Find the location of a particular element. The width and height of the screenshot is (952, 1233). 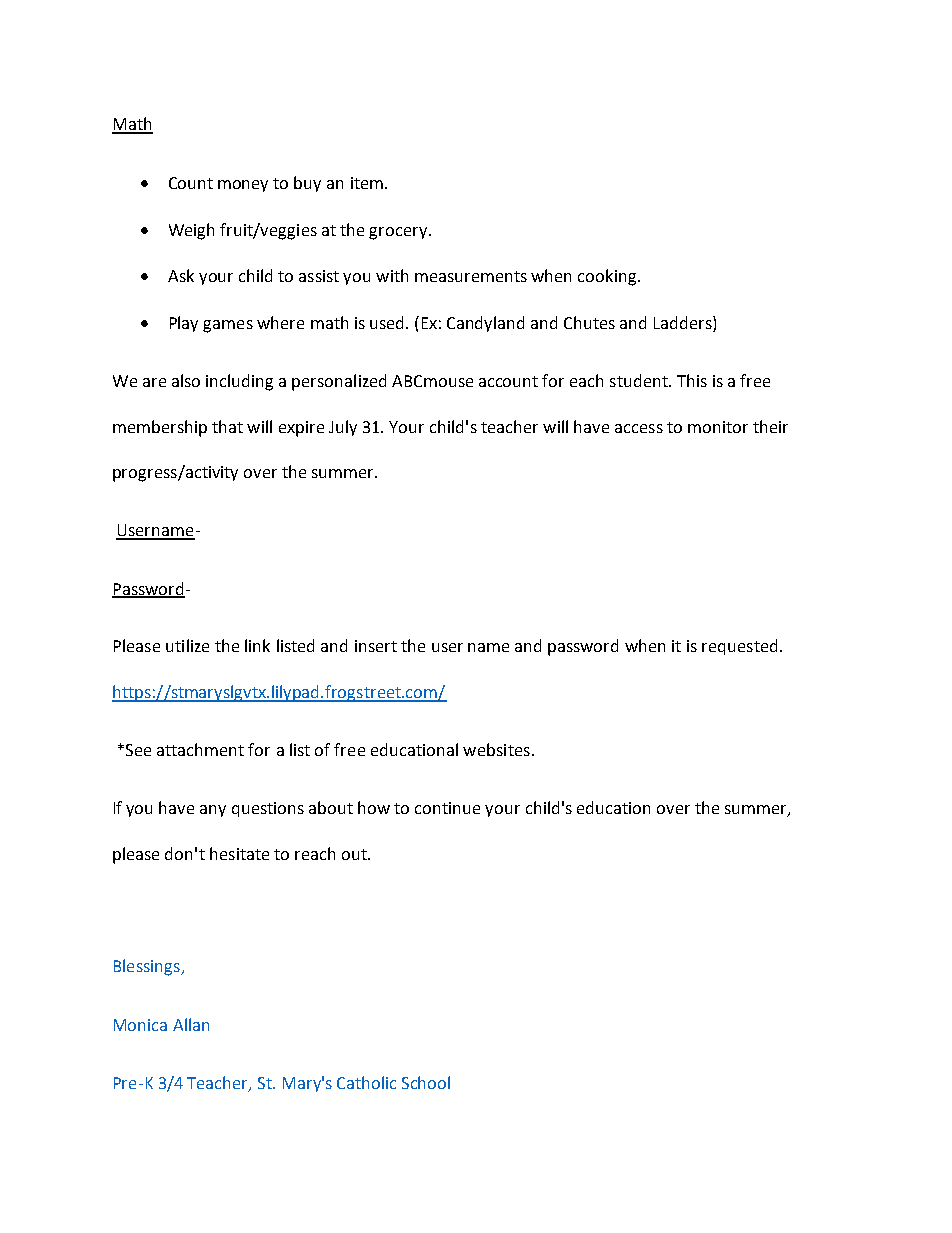

websites is located at coordinates (496, 749).
